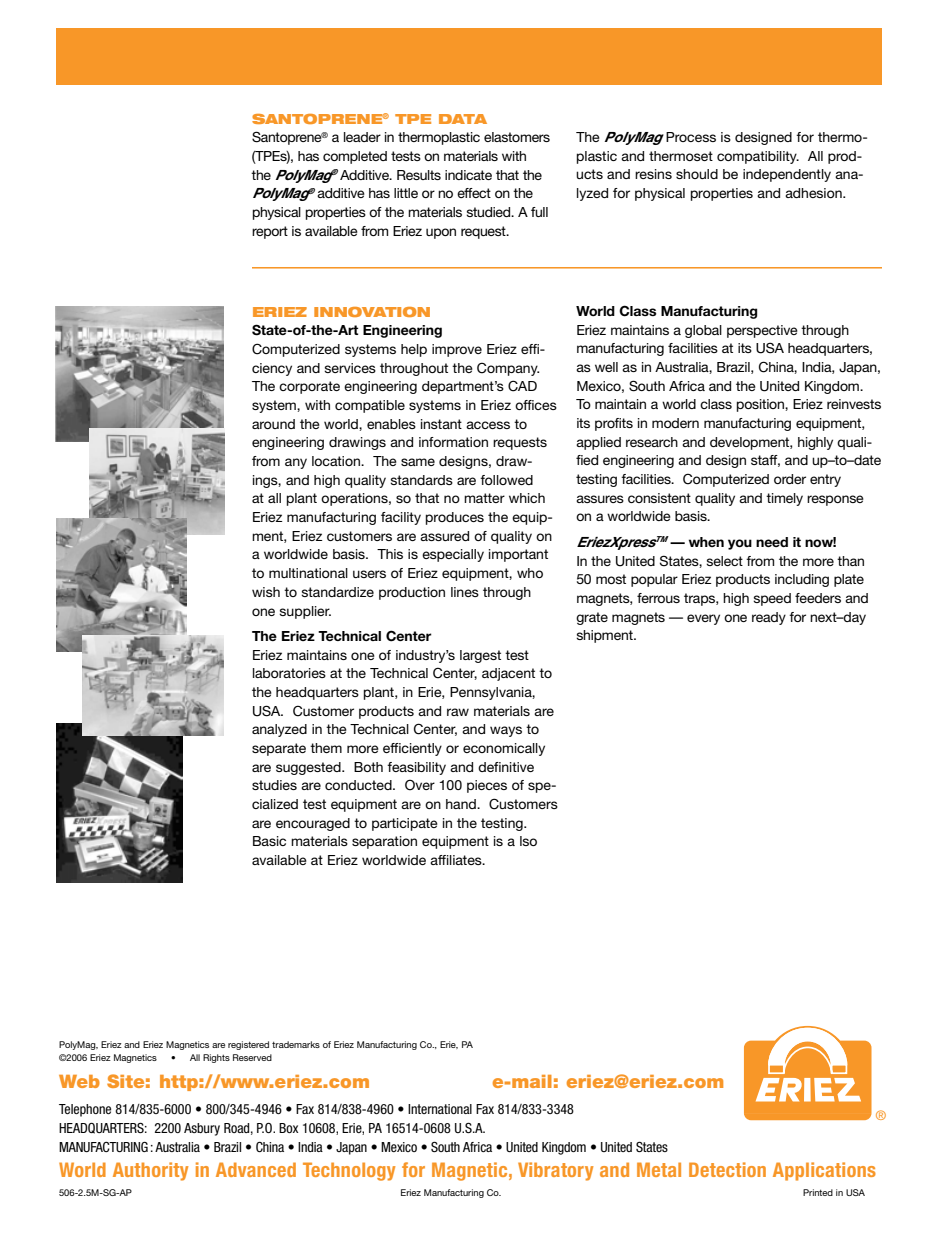  Describe the element at coordinates (787, 175) in the screenshot. I see `INDEPENDENTLY` at that location.
